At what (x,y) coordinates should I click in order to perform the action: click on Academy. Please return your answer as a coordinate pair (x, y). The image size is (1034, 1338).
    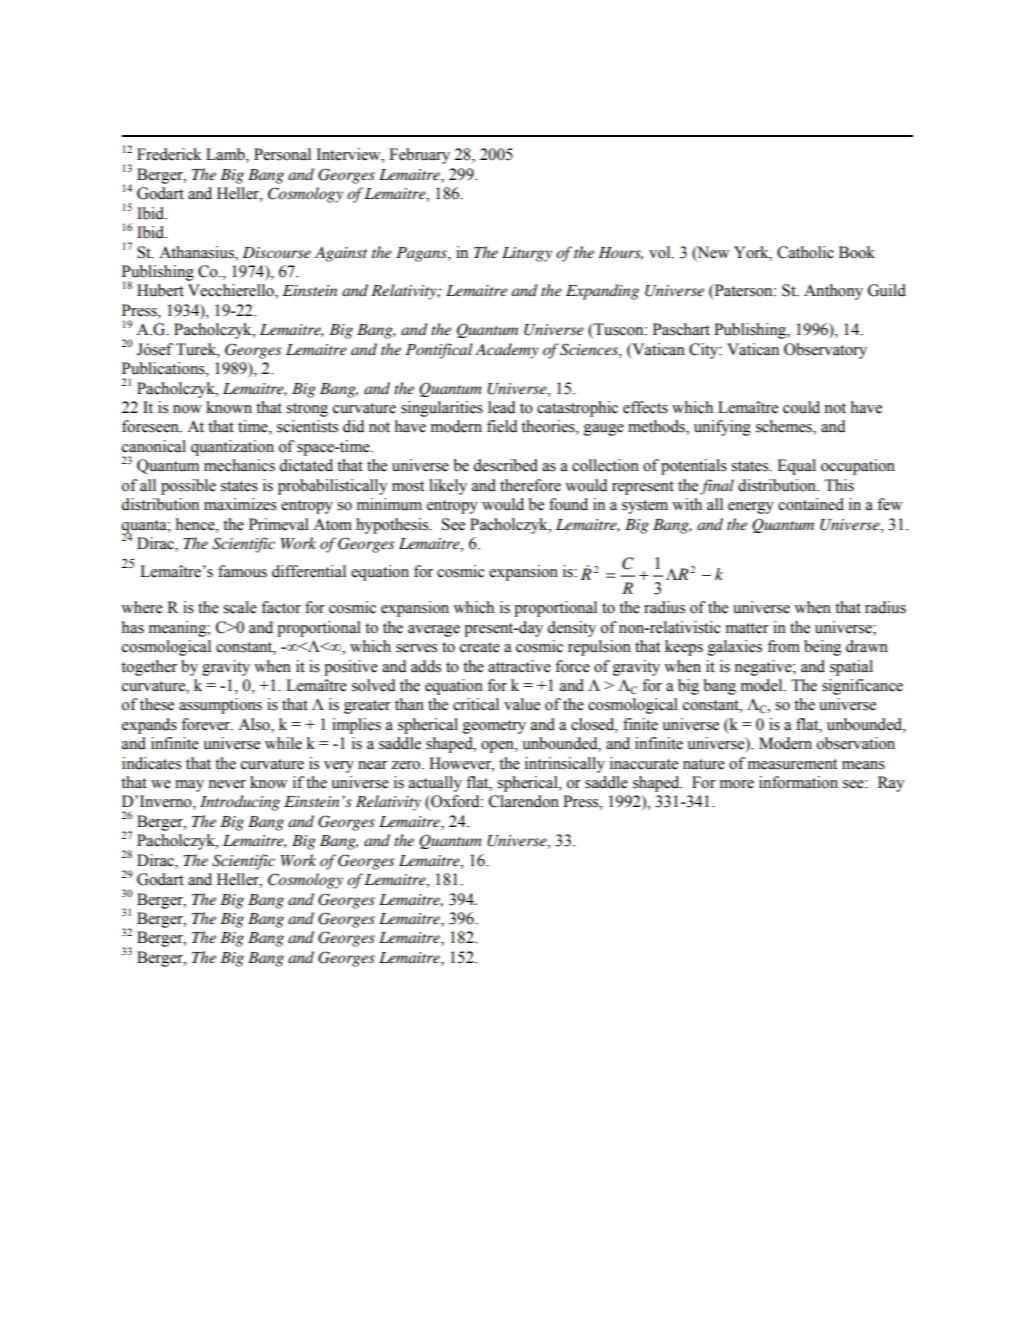
    Looking at the image, I should click on (507, 351).
